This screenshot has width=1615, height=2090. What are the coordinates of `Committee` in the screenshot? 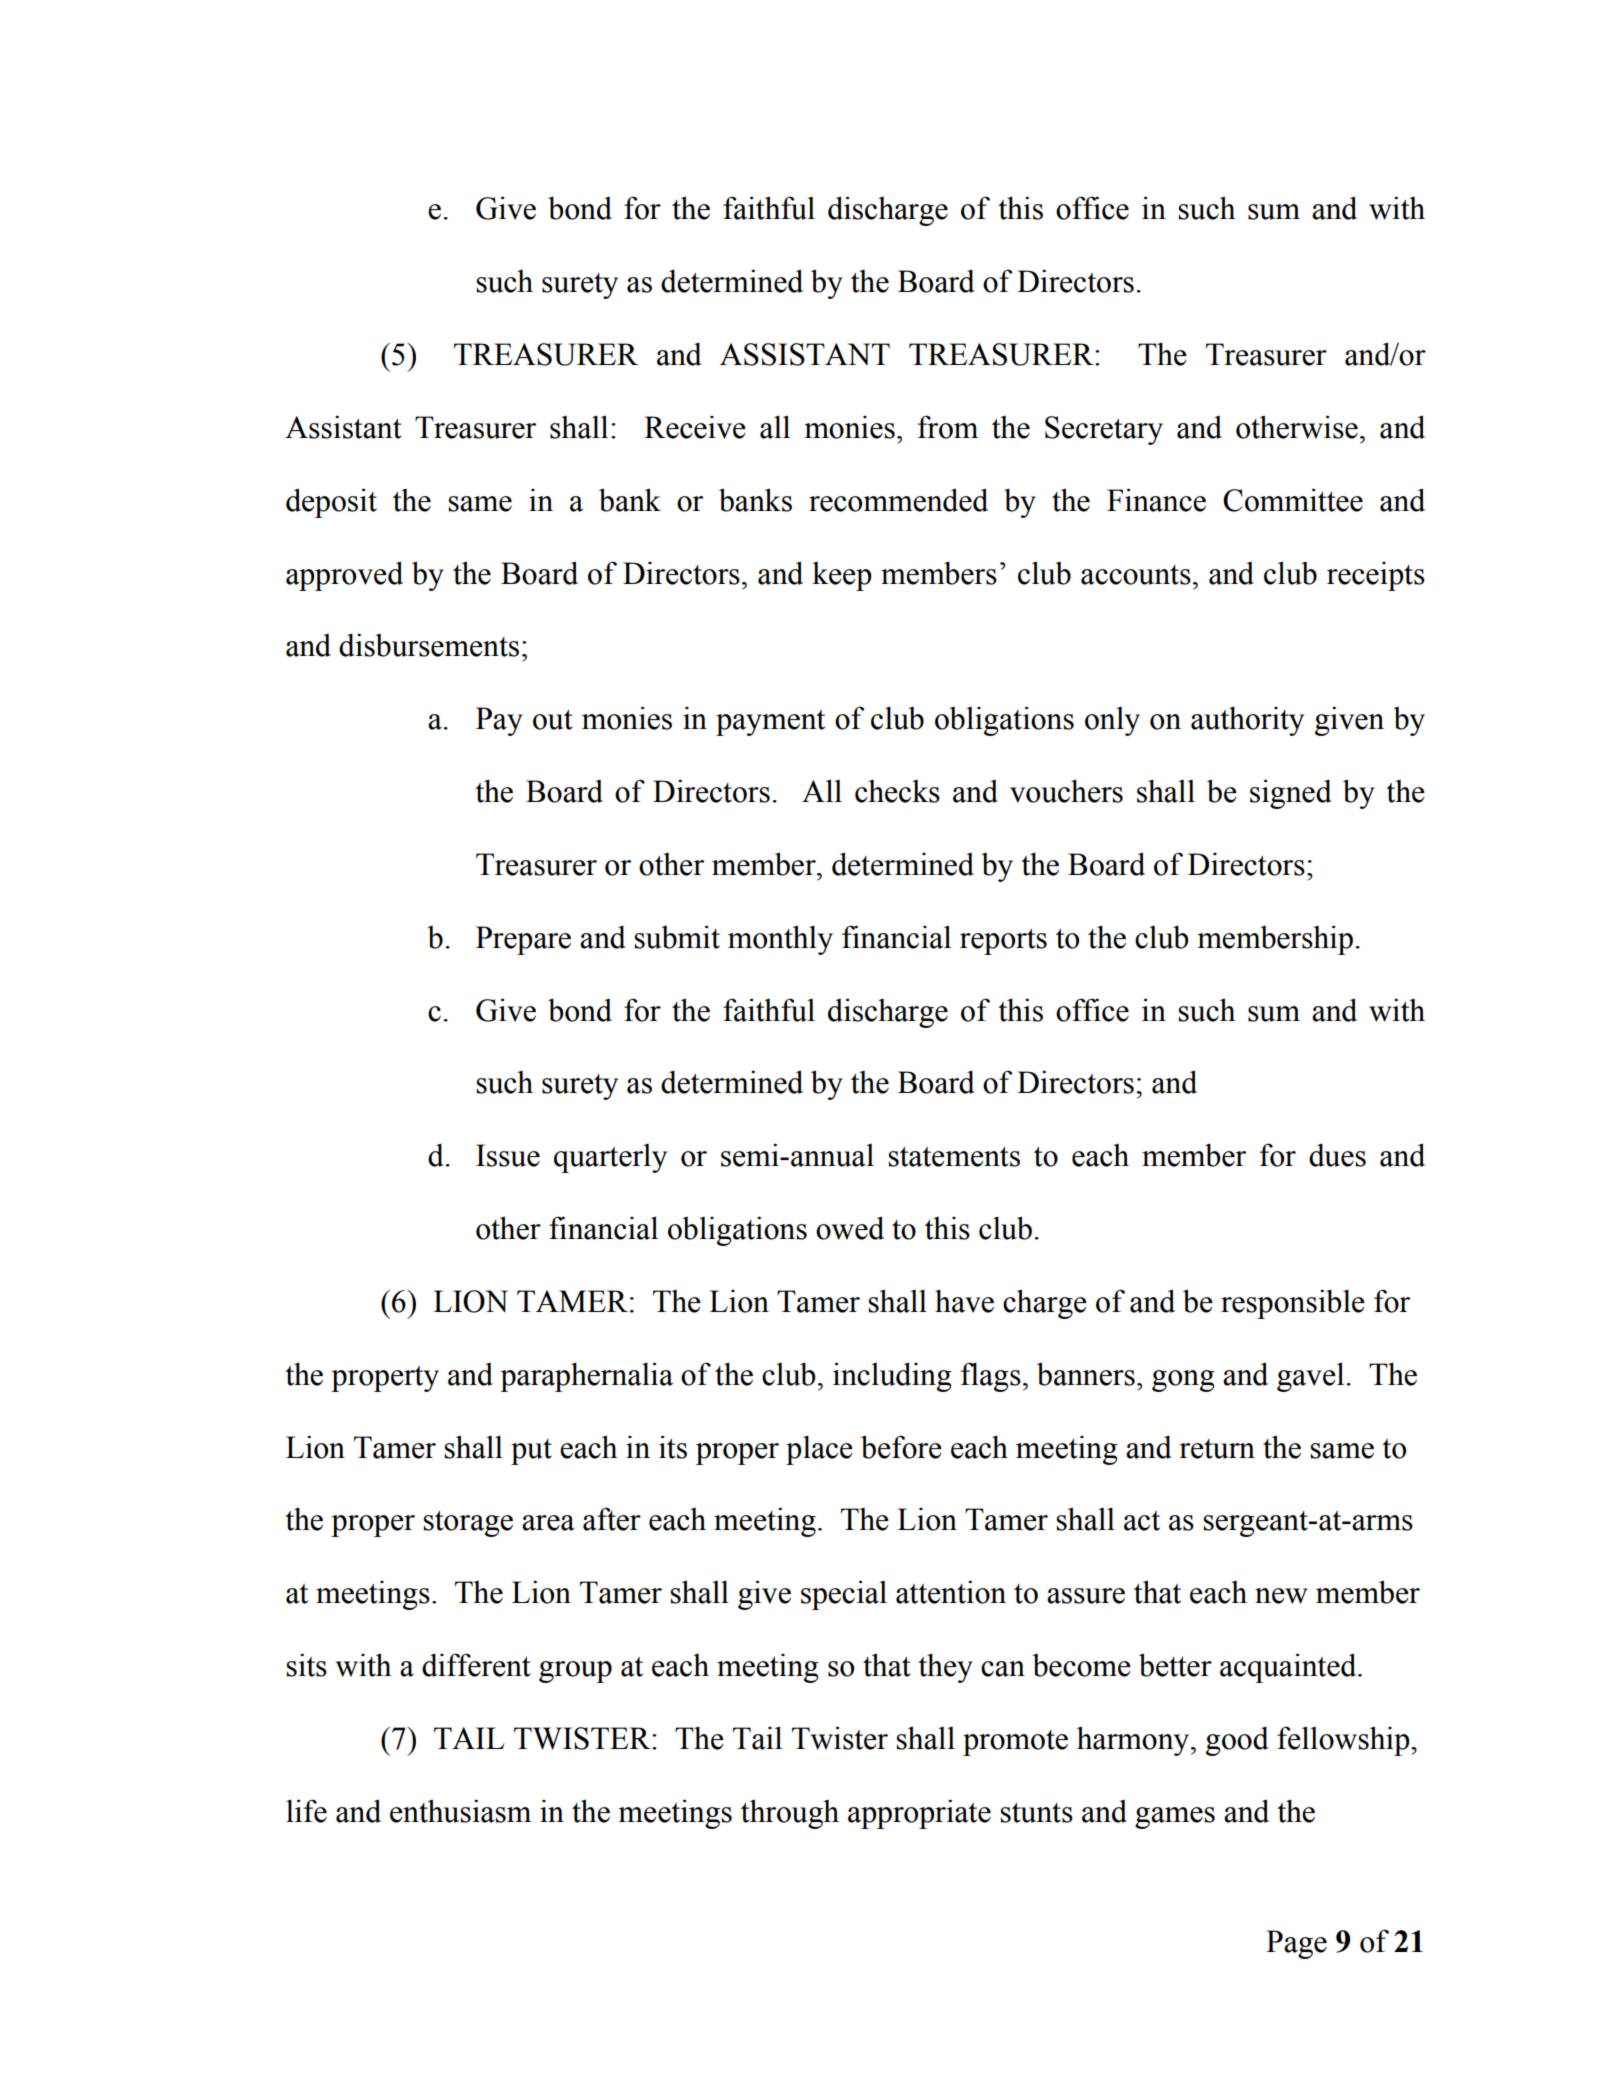 It's located at (1293, 500).
